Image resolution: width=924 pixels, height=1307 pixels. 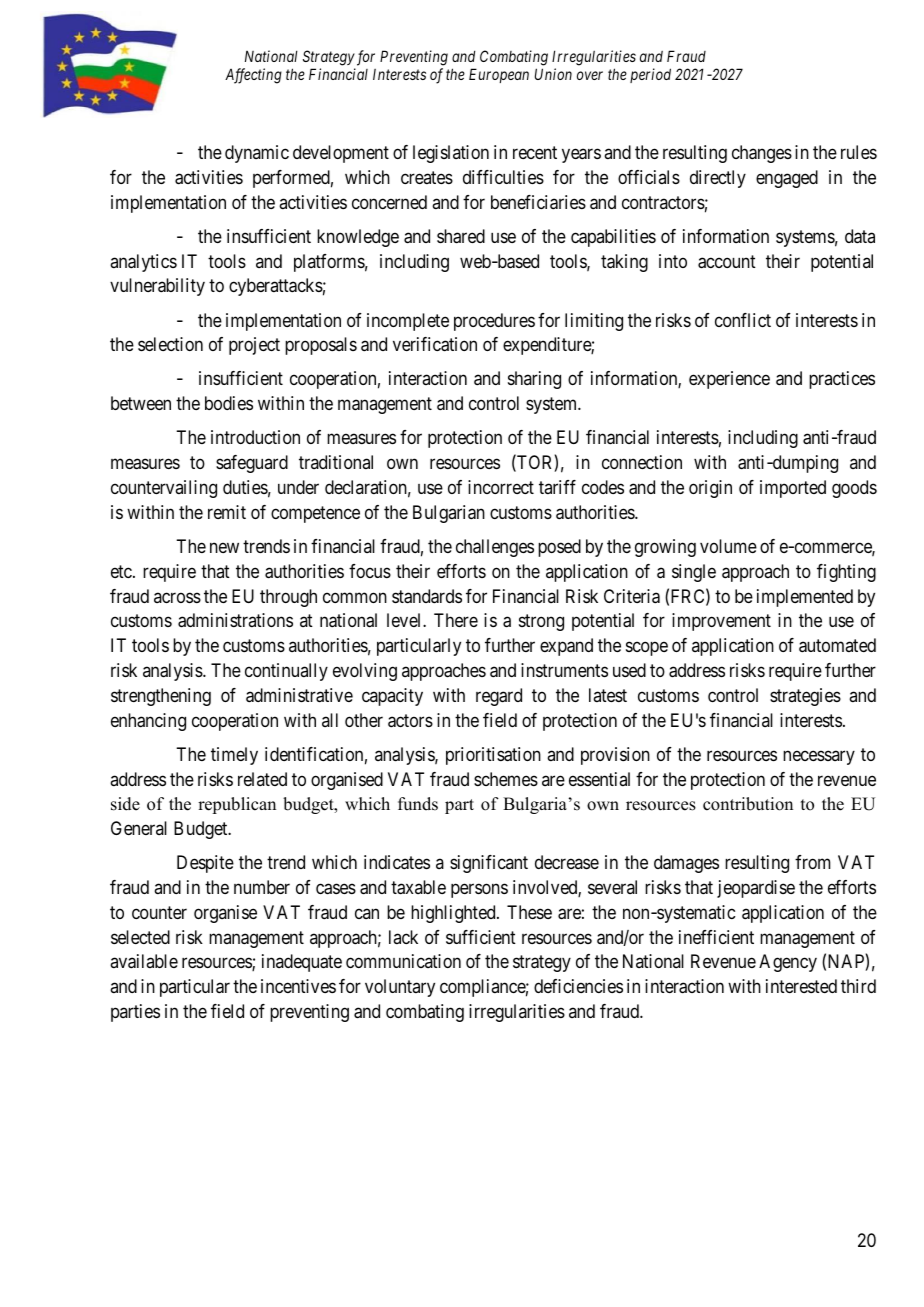 What do you see at coordinates (461, 236) in the page?
I see `shared` at bounding box center [461, 236].
